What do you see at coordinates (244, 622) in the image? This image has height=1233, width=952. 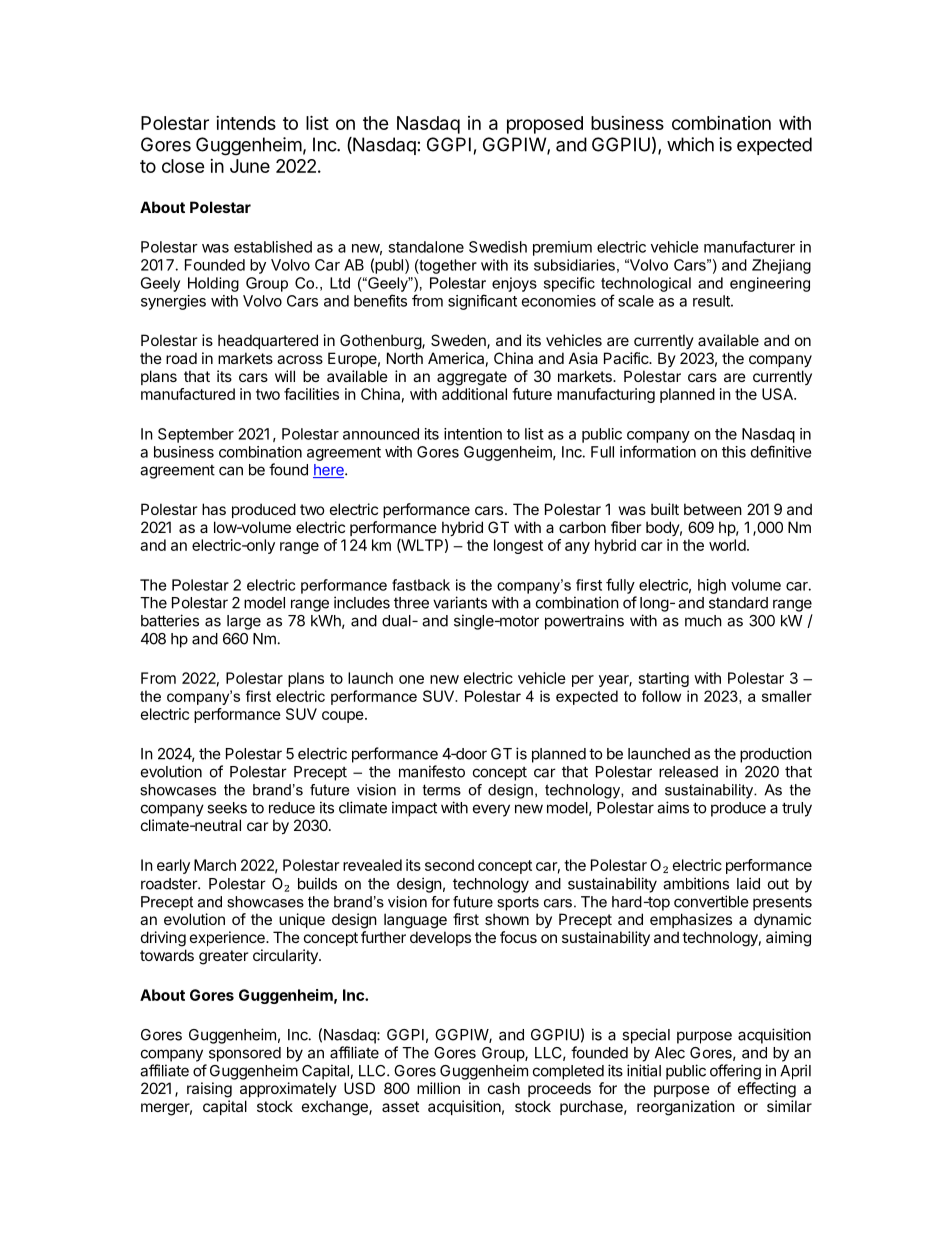 I see `large` at bounding box center [244, 622].
